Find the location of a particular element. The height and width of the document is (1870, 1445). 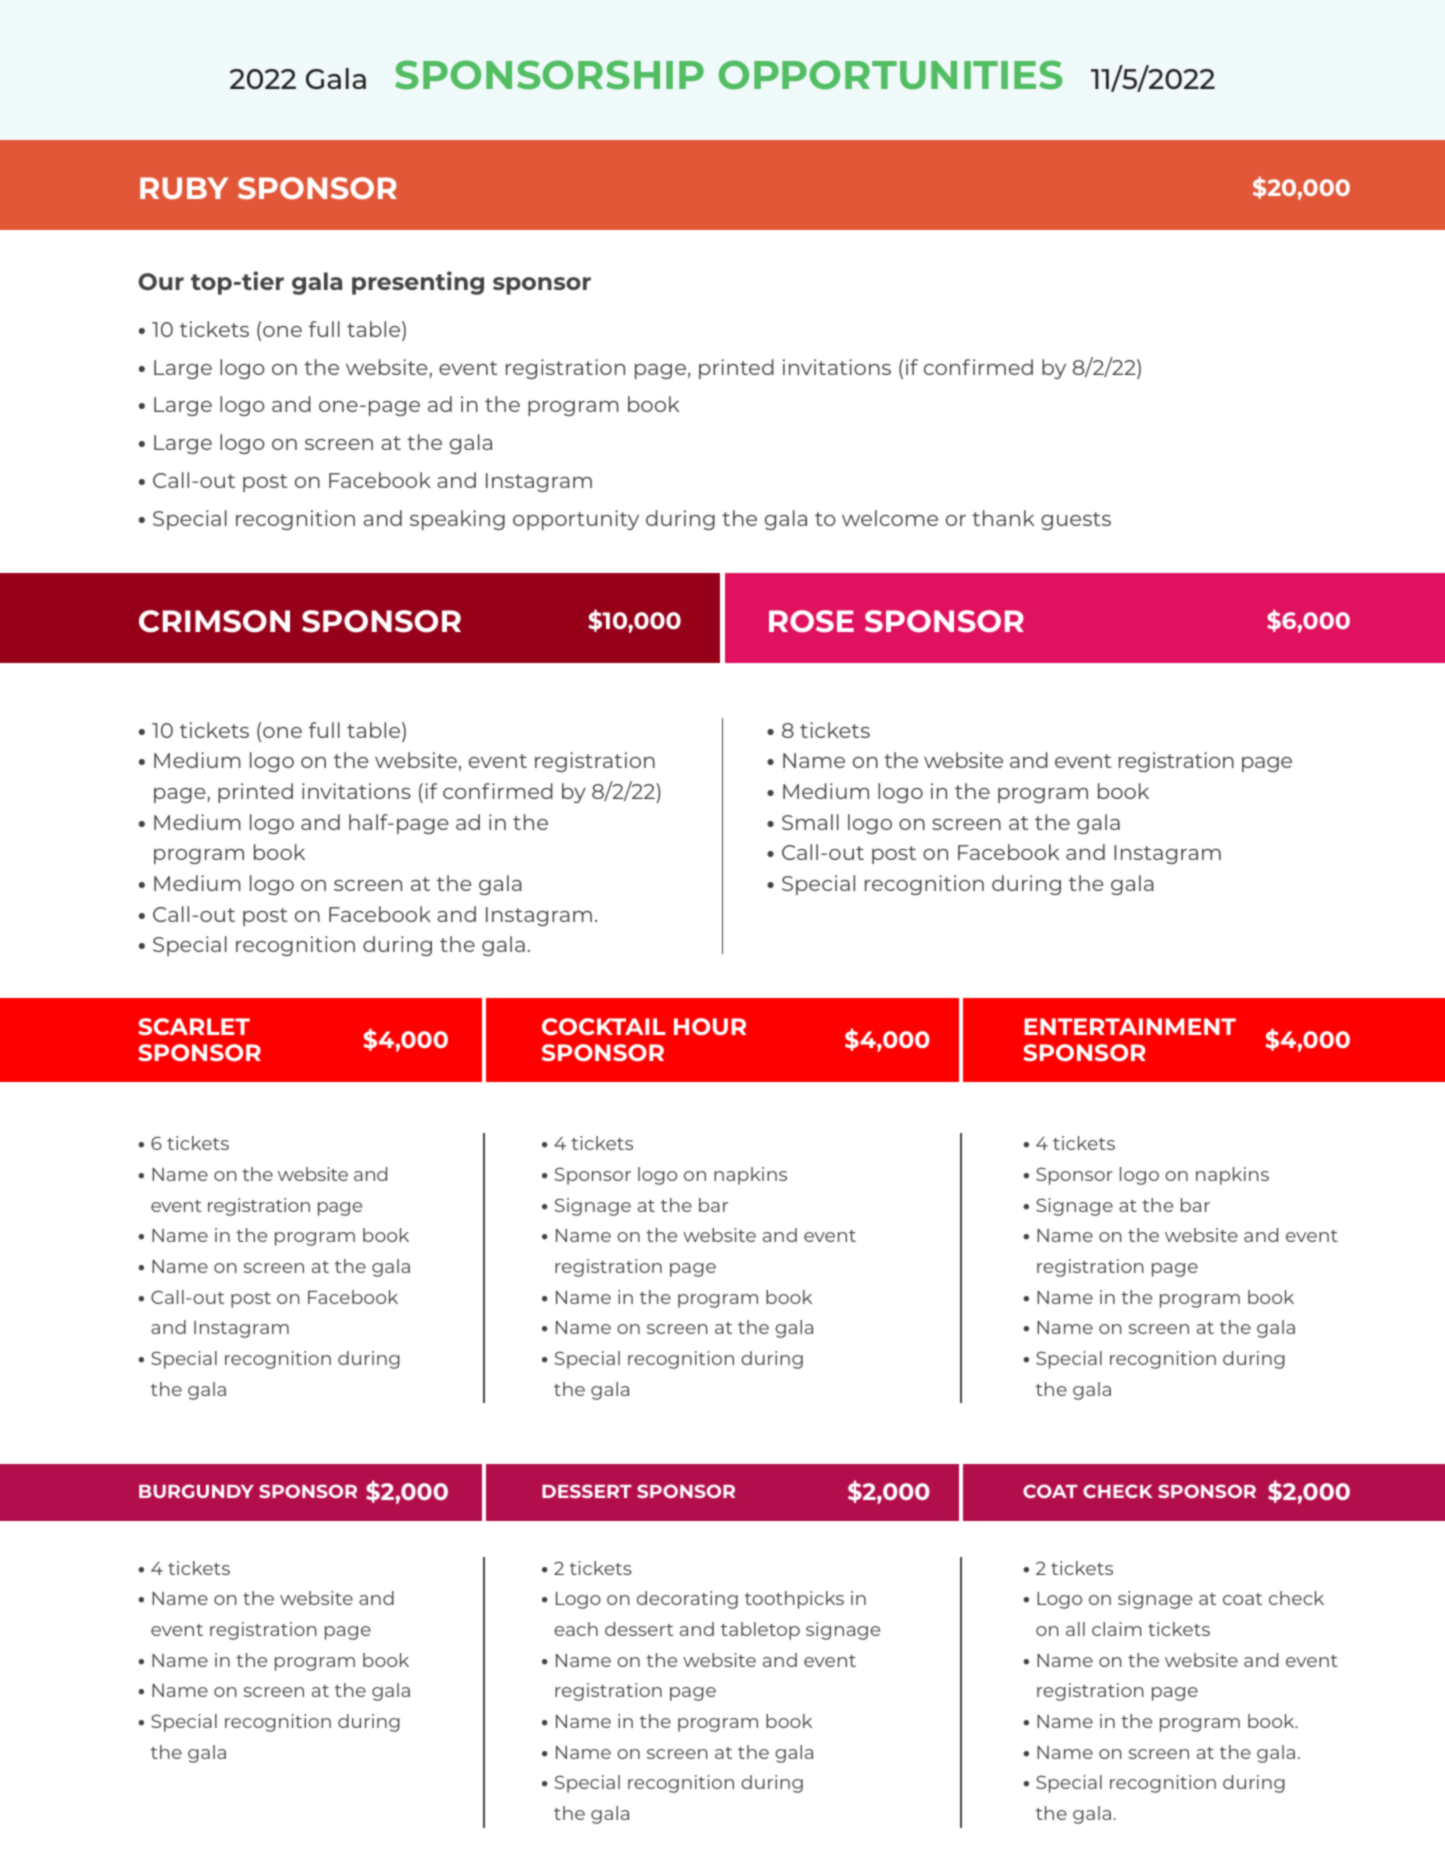

each is located at coordinates (576, 1629).
